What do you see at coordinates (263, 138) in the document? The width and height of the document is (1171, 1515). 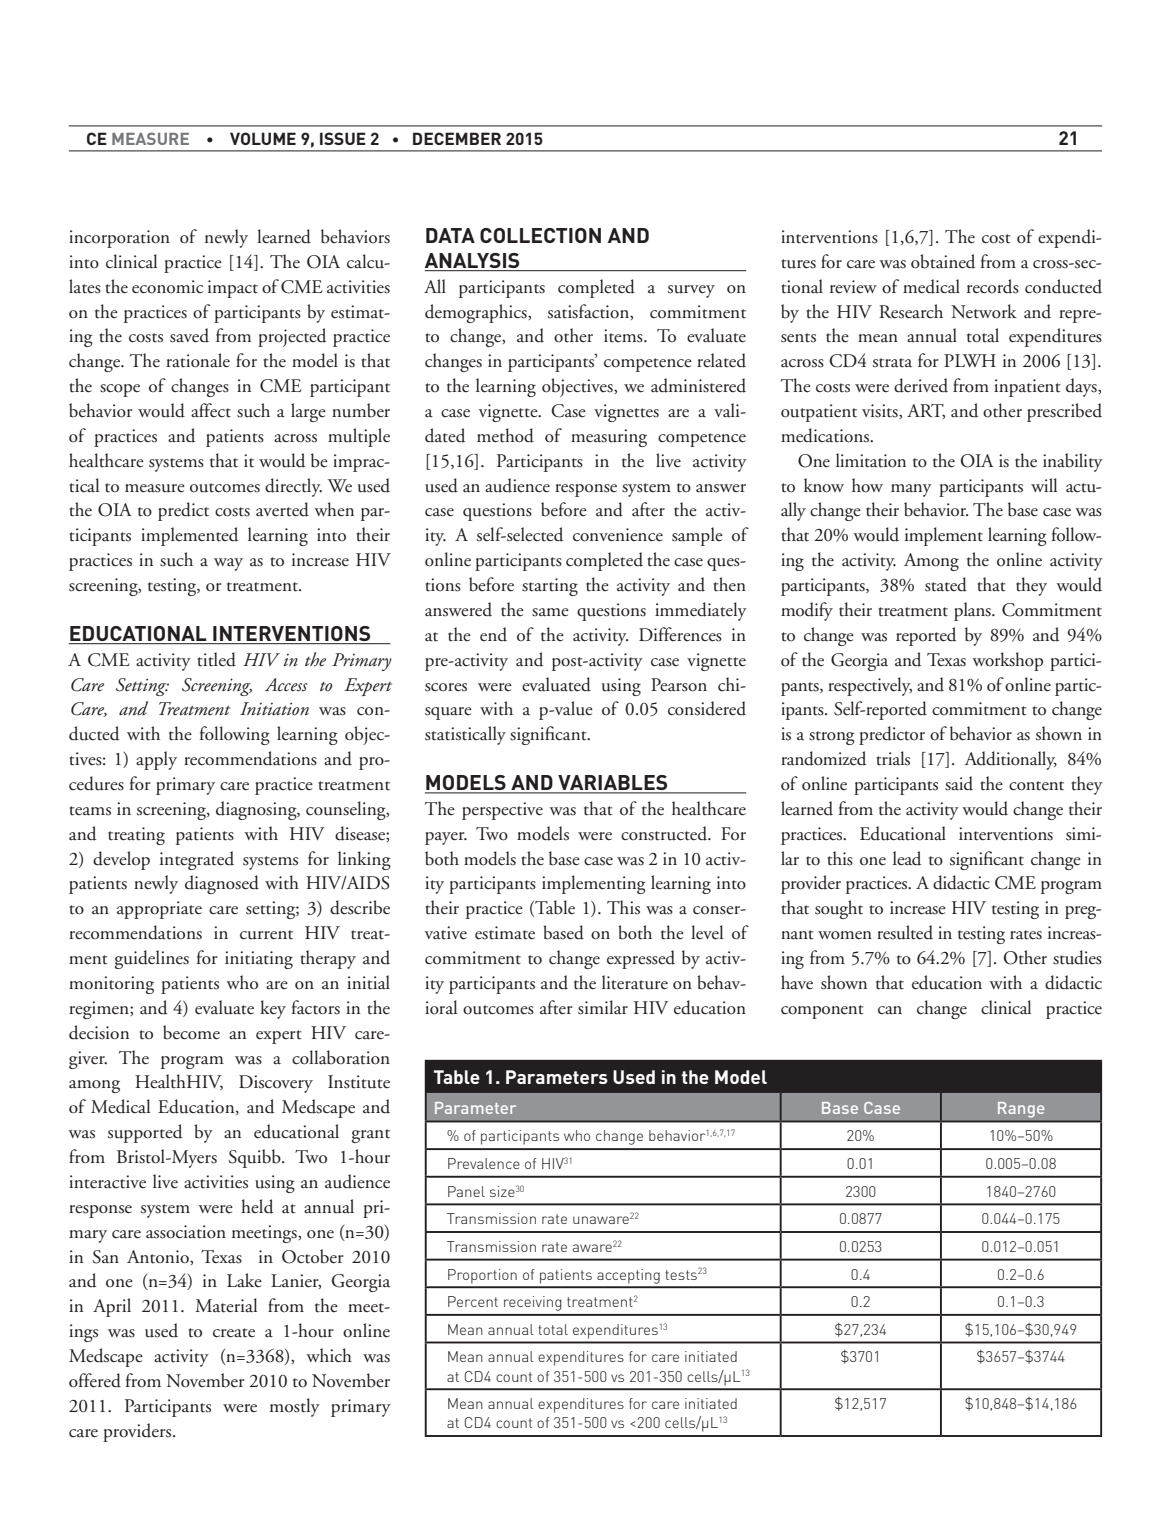 I see `VOLUME` at bounding box center [263, 138].
